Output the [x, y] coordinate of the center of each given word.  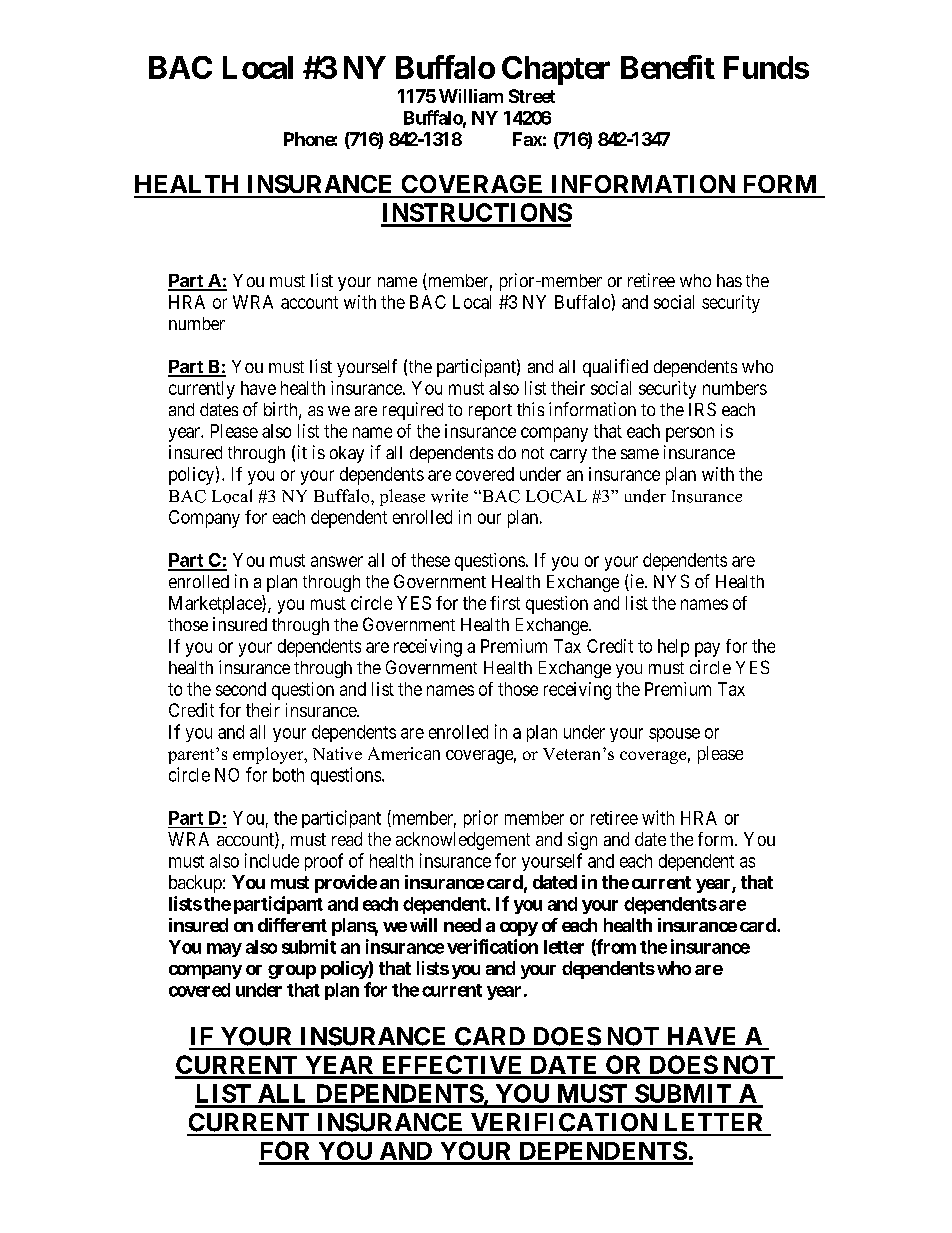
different [292, 925]
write [449, 496]
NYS [671, 581]
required [413, 411]
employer [269, 755]
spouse [674, 735]
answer [337, 561]
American [404, 753]
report [490, 412]
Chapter [556, 70]
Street [532, 96]
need [462, 925]
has [729, 280]
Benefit [668, 67]
